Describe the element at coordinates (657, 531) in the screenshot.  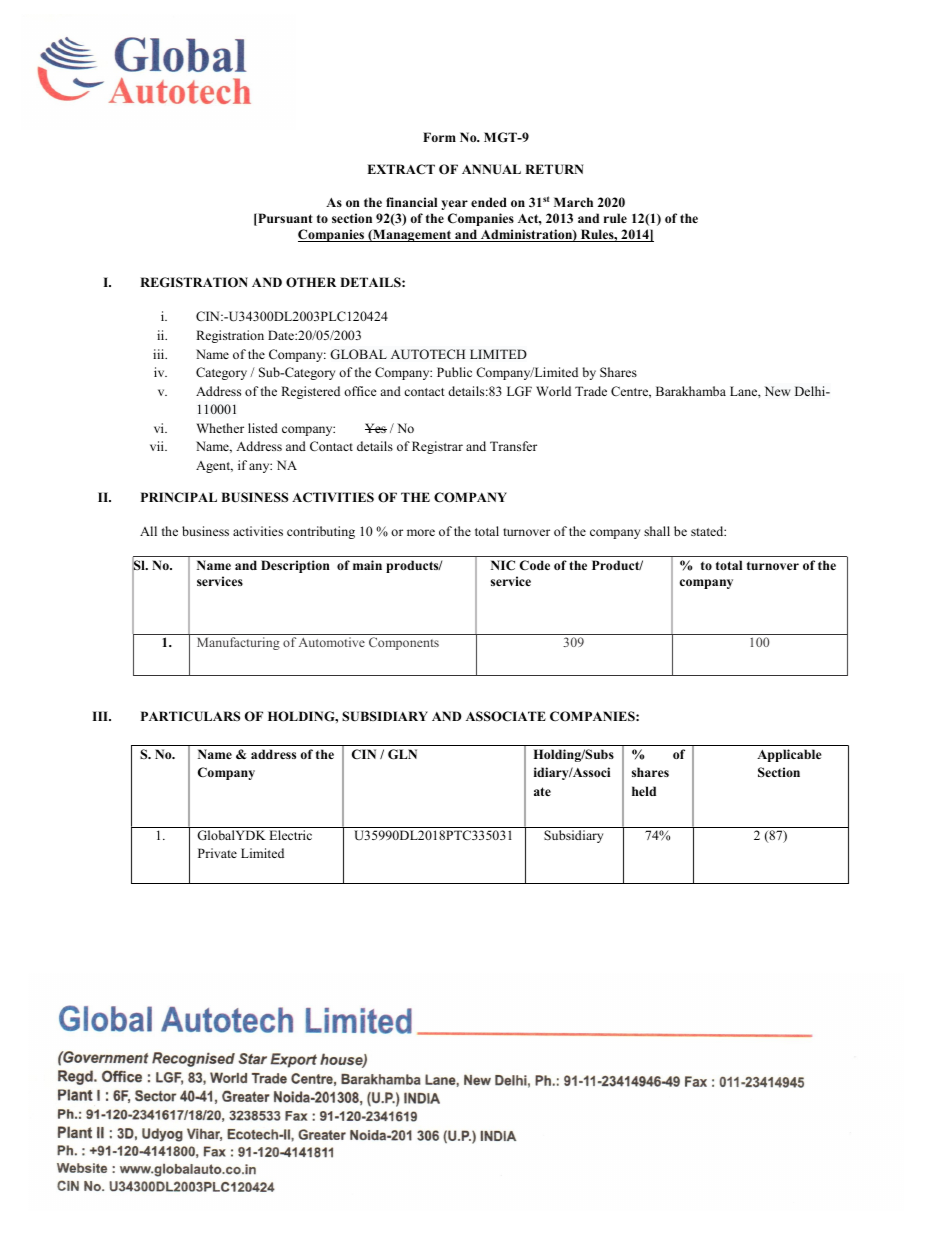
I see `shall` at that location.
